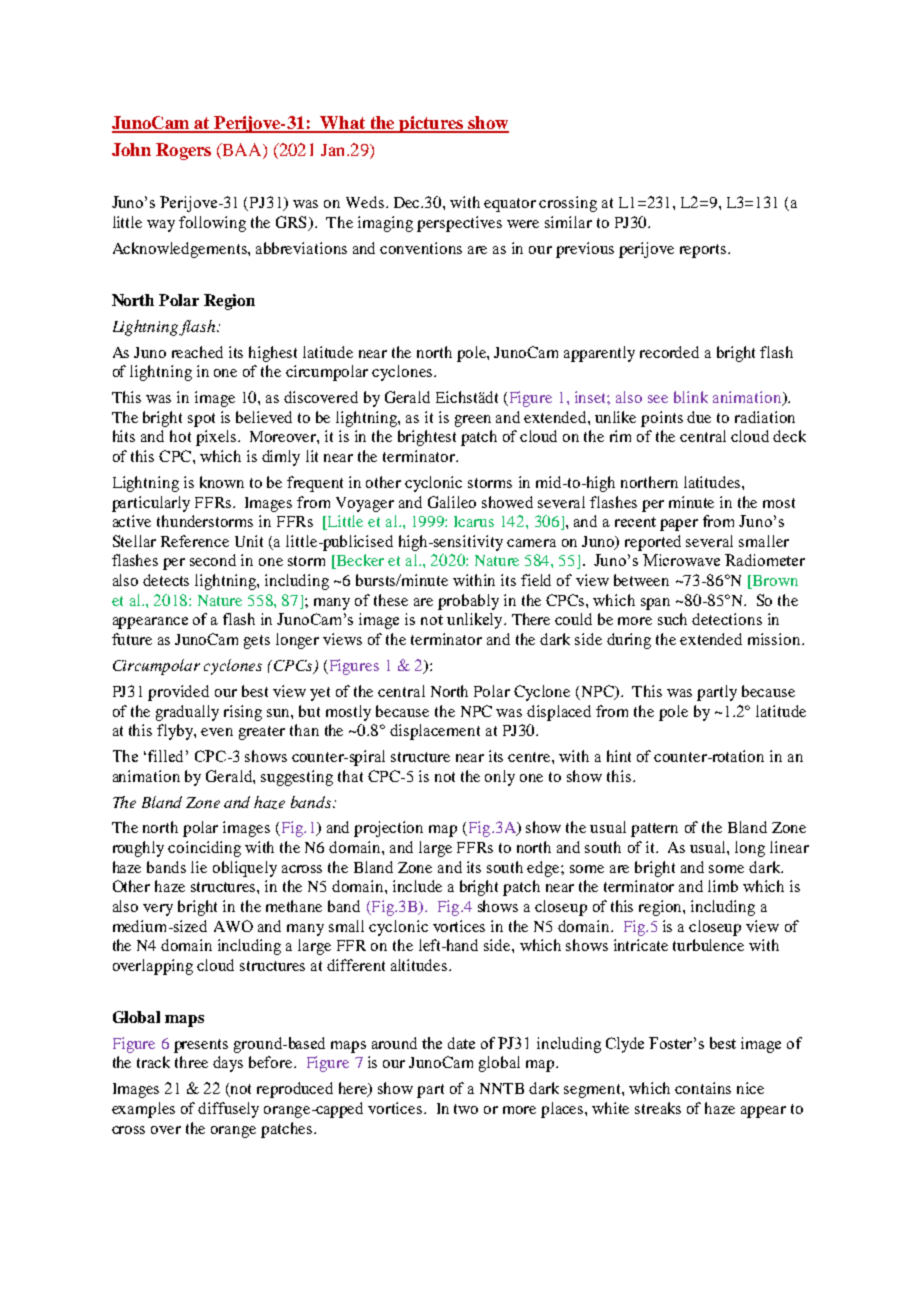 The height and width of the page is (1308, 924). Describe the element at coordinates (431, 124) in the page. I see `pictures` at that location.
